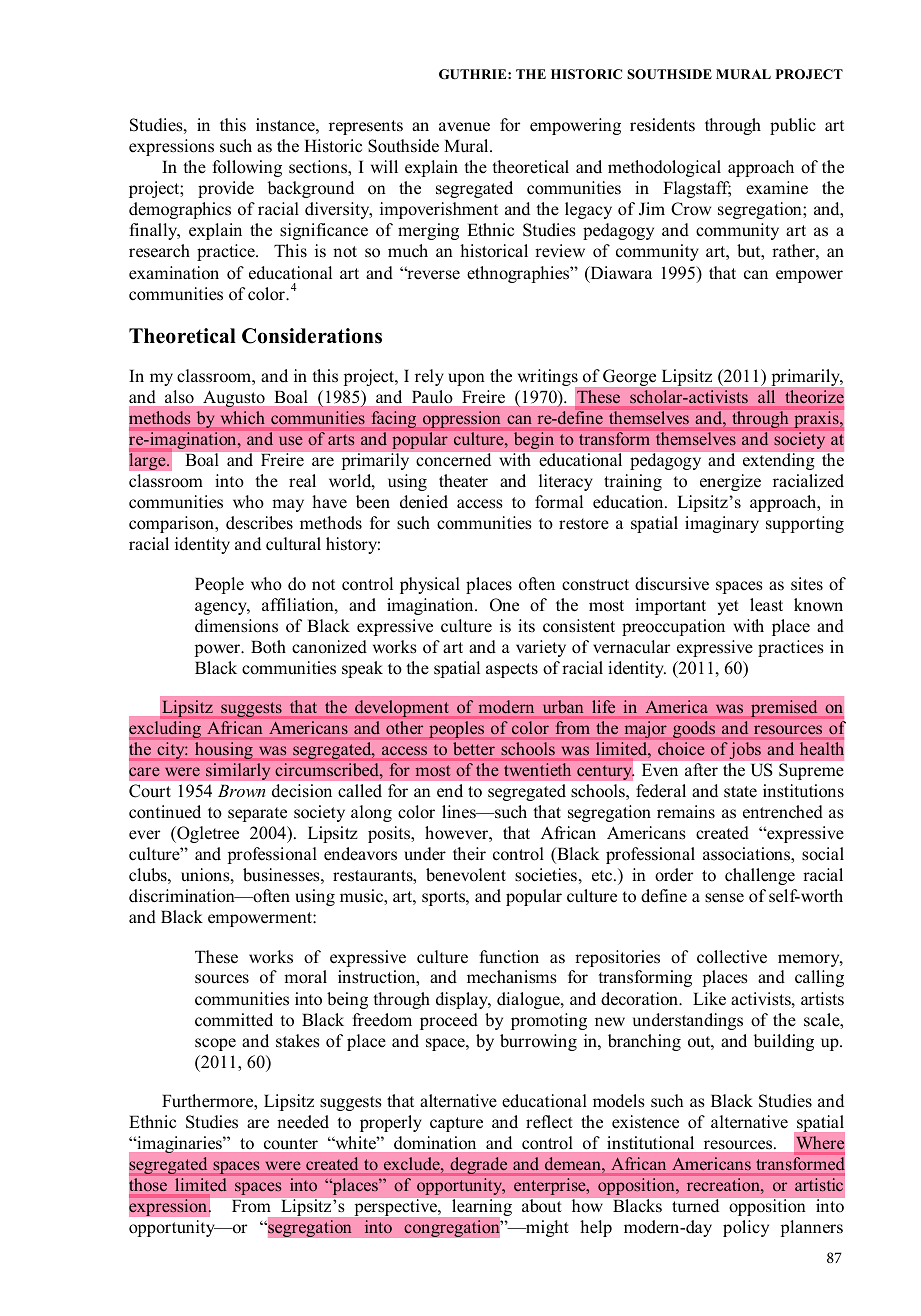 Image resolution: width=921 pixels, height=1316 pixels. Describe the element at coordinates (732, 957) in the screenshot. I see `collective` at that location.
